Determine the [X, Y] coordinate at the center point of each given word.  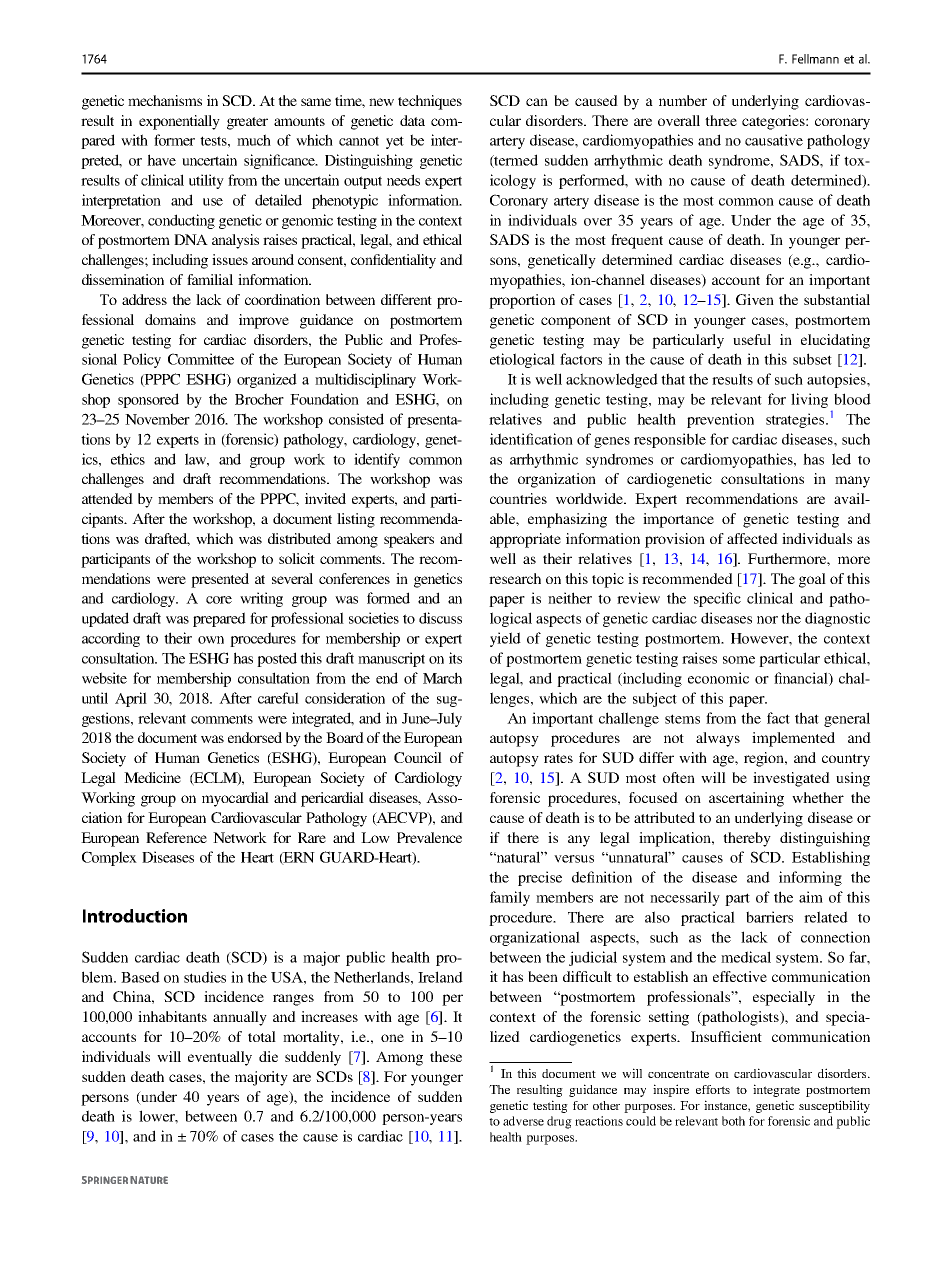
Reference [176, 837]
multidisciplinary [365, 380]
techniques [430, 102]
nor [767, 620]
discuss [440, 618]
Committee [201, 359]
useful [752, 339]
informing [810, 878]
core [219, 600]
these [446, 1056]
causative [774, 140]
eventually [220, 1058]
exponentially [179, 122]
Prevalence [429, 837]
